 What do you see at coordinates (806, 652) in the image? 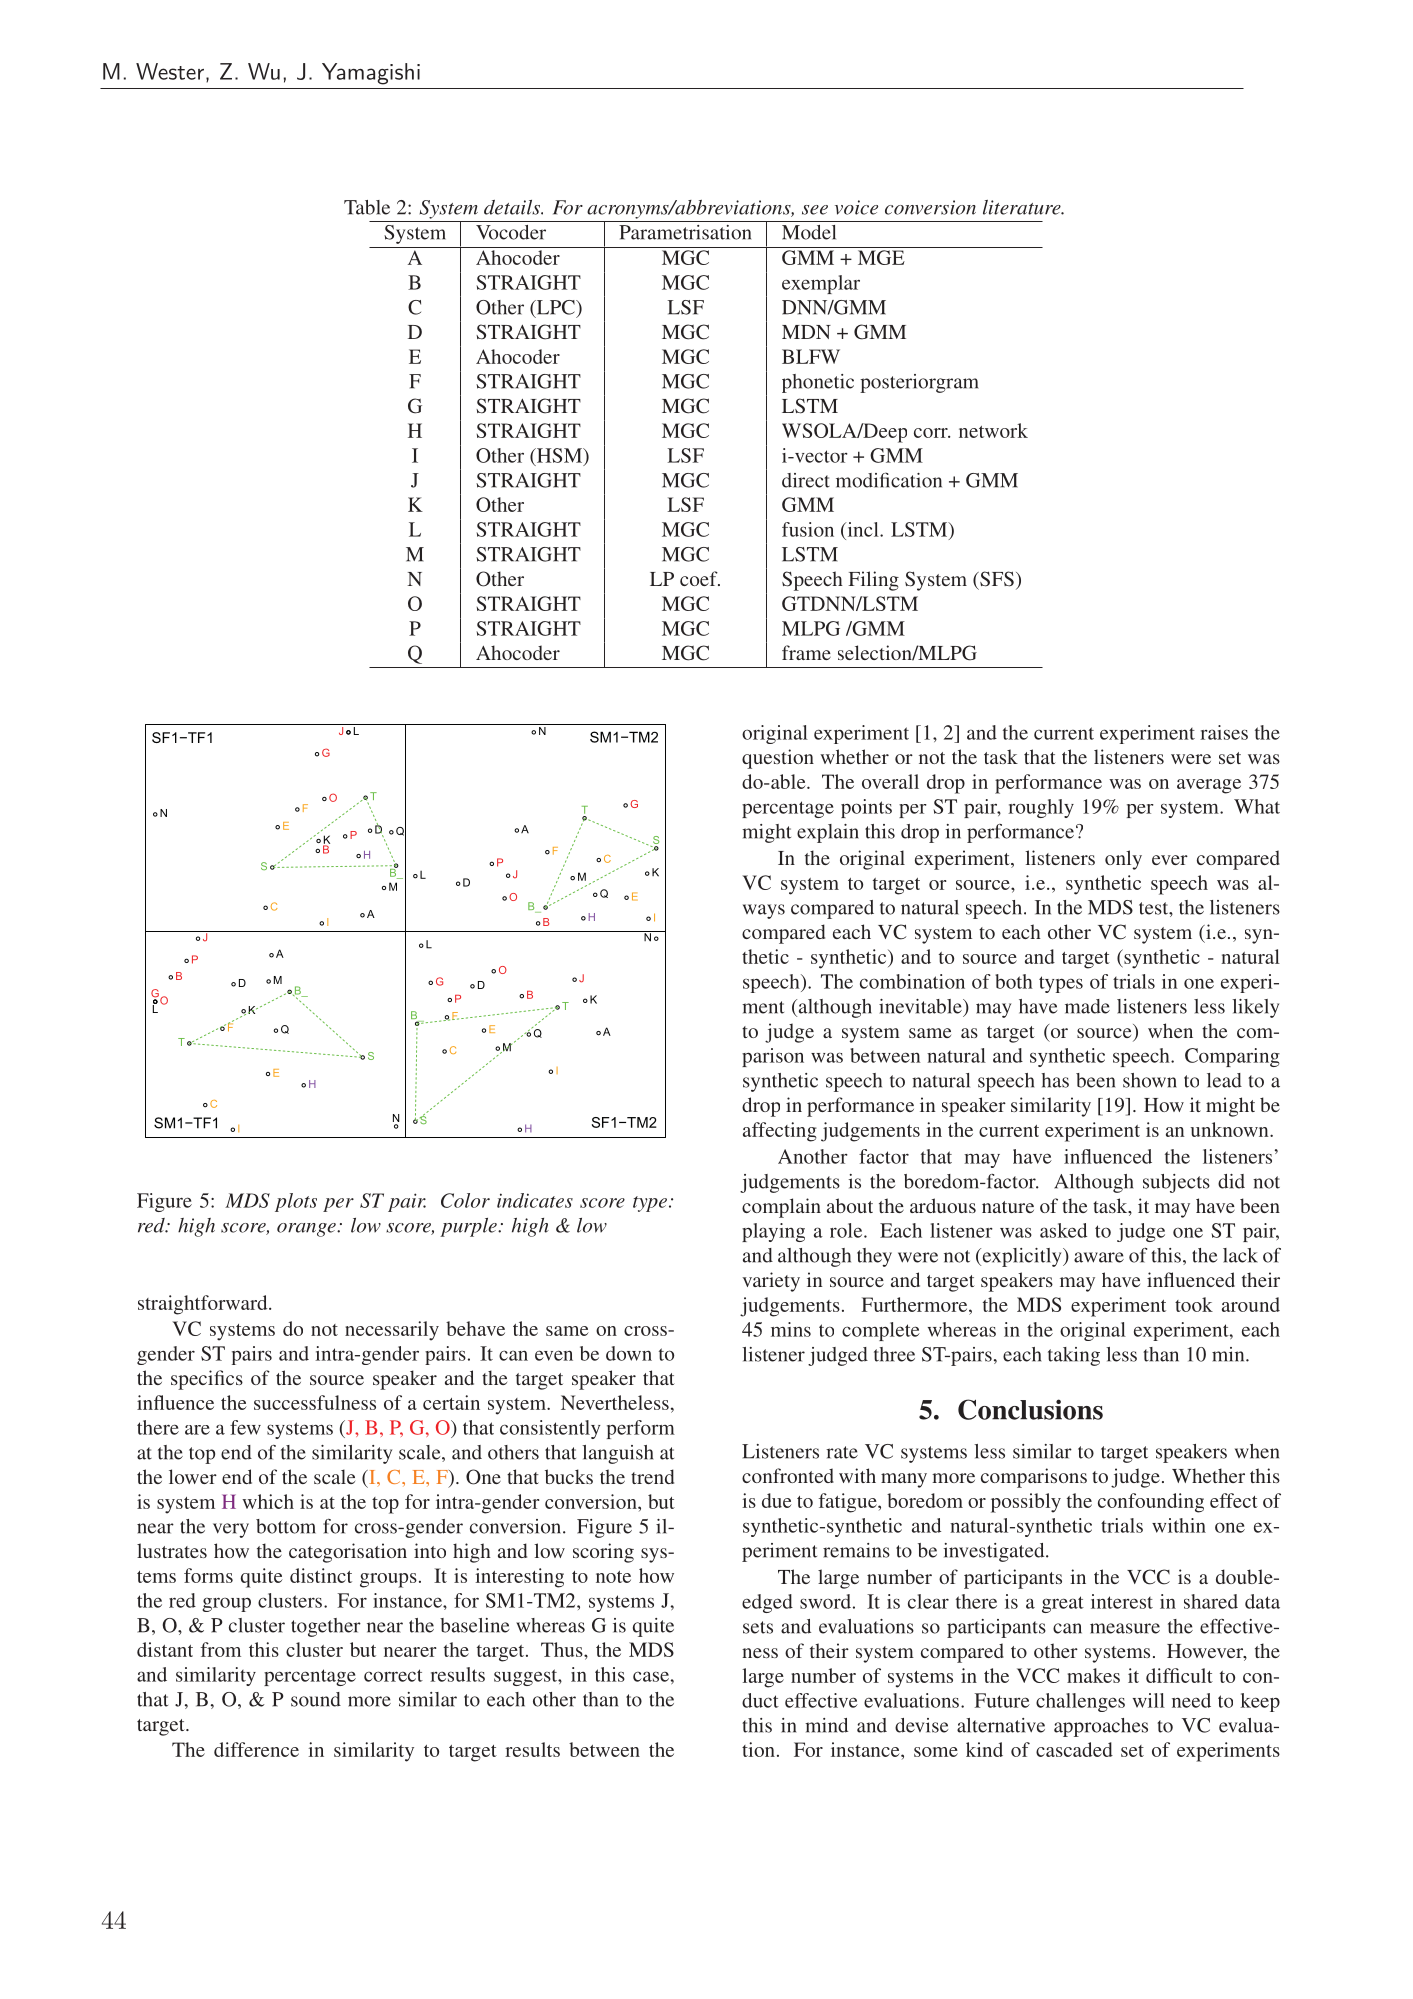
I see `frame` at bounding box center [806, 652].
